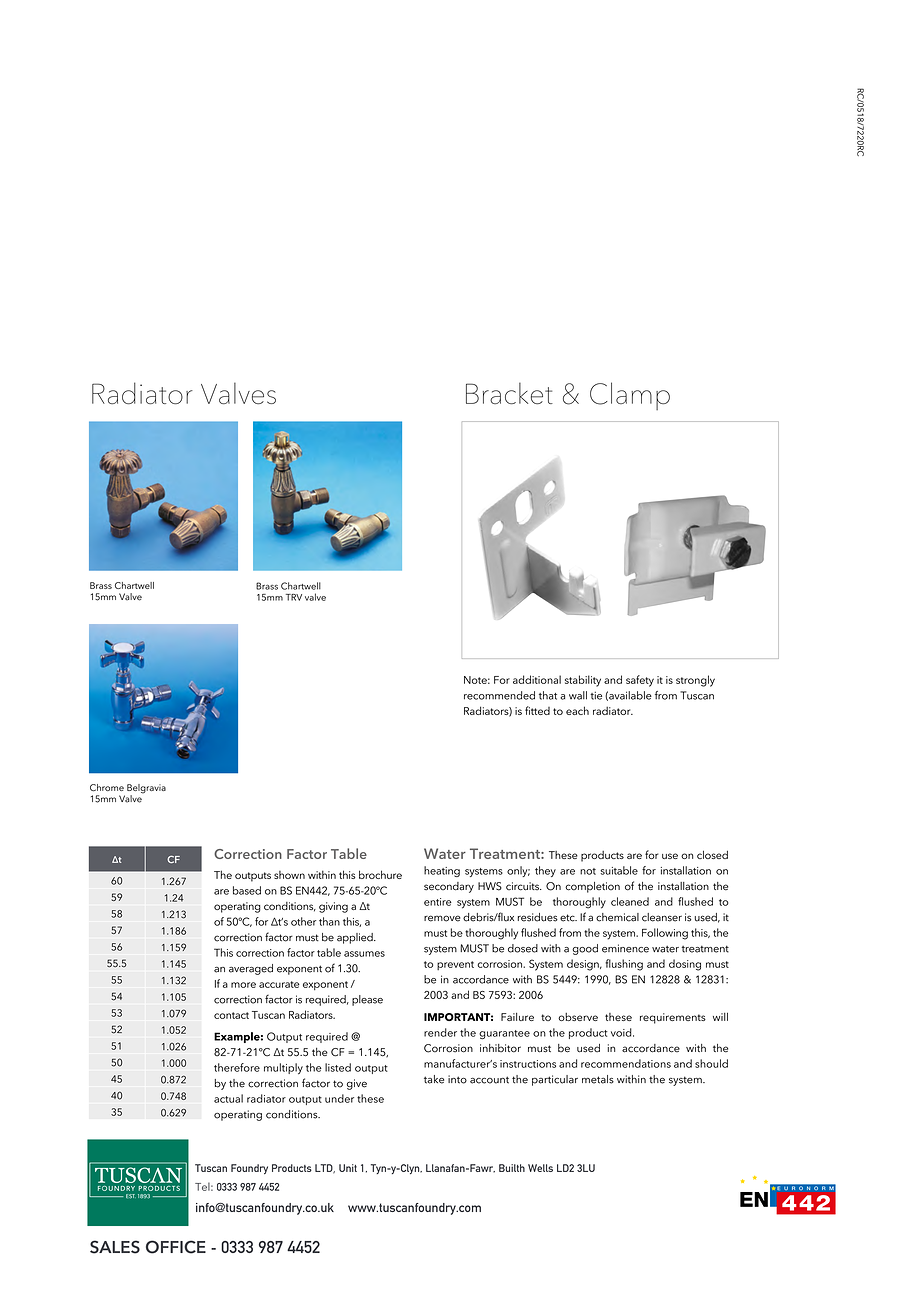  I want to click on Unit, so click(348, 1168).
